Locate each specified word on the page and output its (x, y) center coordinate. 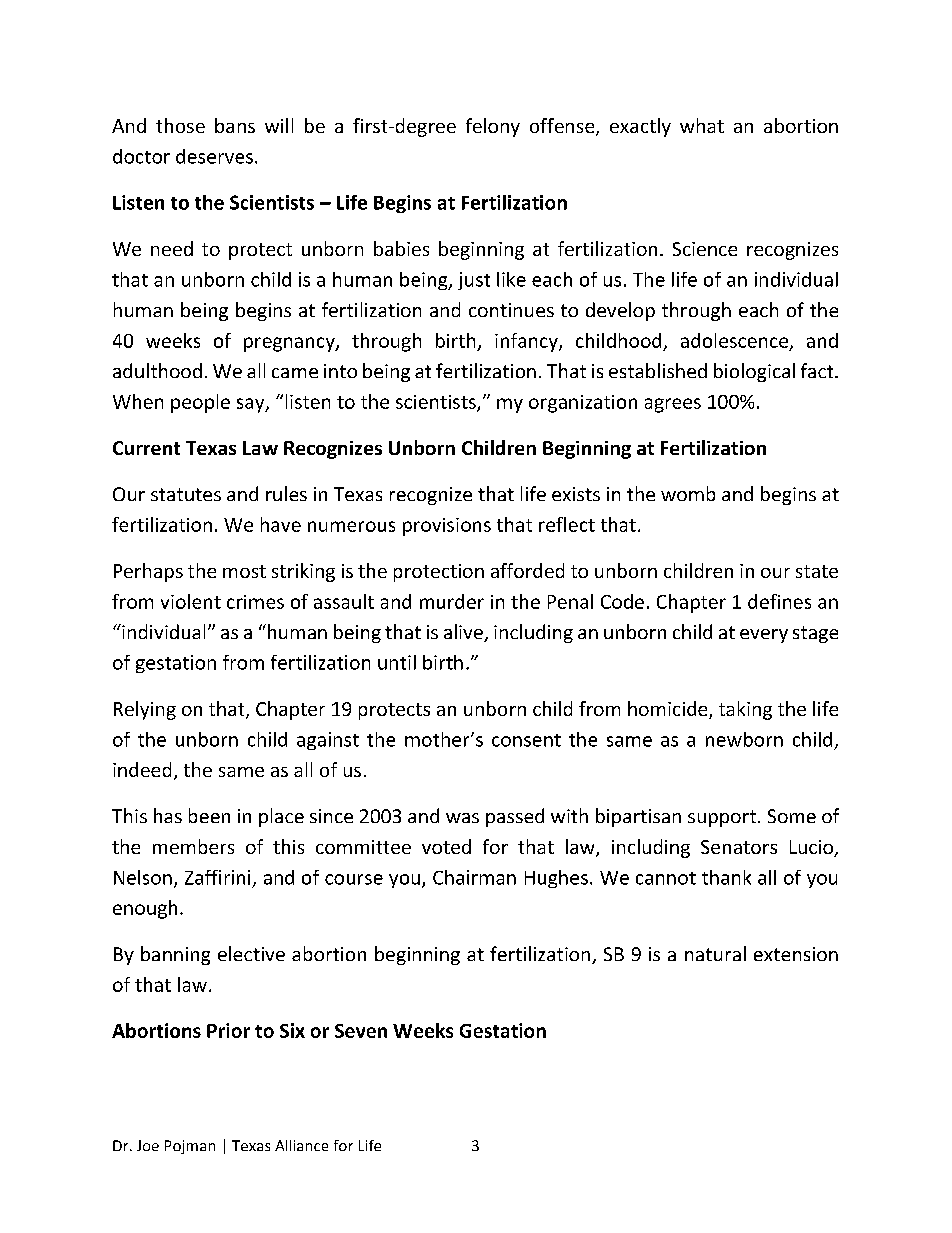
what (702, 125)
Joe (148, 1145)
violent (191, 601)
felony (493, 127)
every (764, 636)
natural (715, 953)
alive (464, 633)
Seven (361, 1031)
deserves (214, 156)
